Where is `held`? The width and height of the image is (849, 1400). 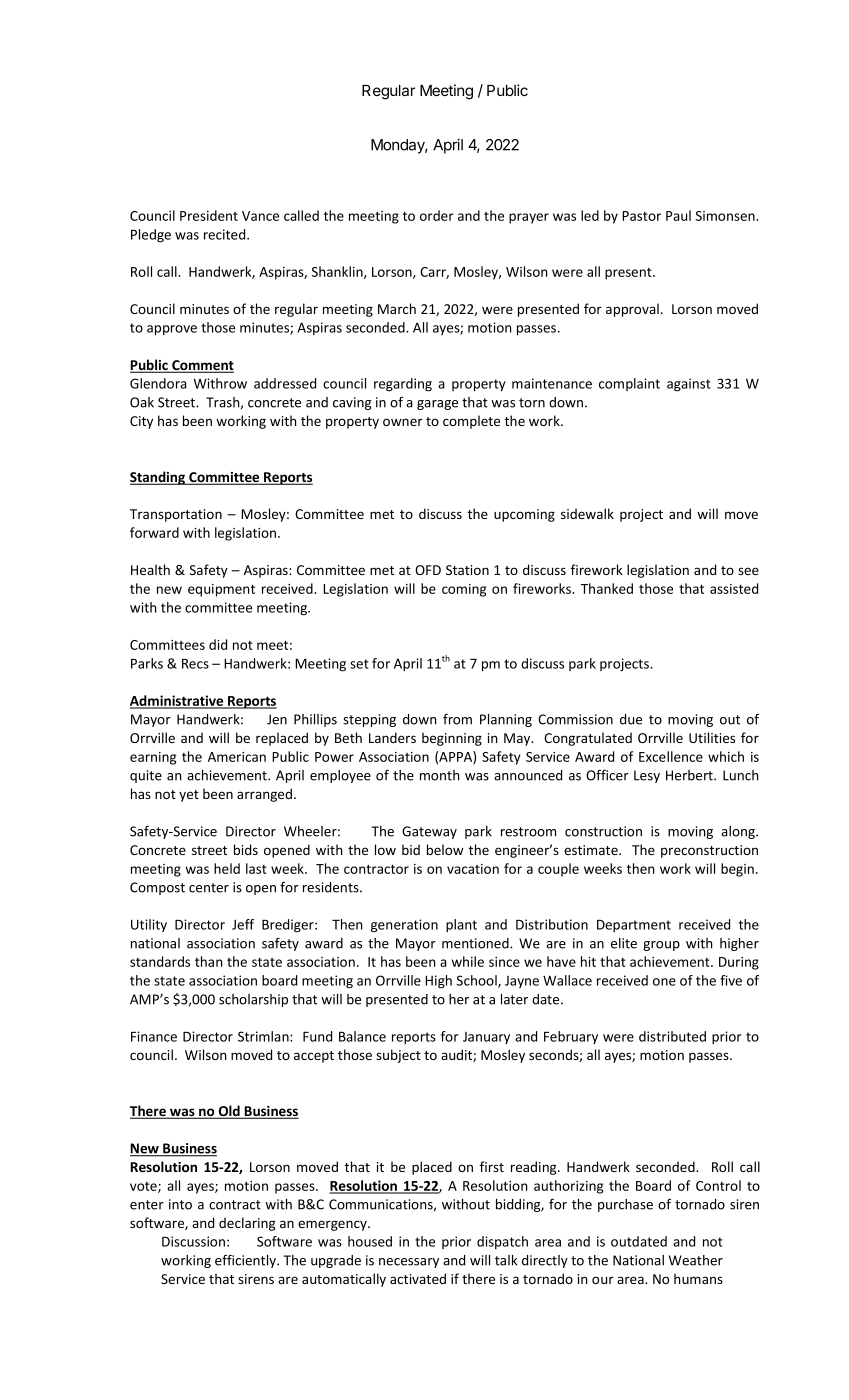 held is located at coordinates (227, 868).
